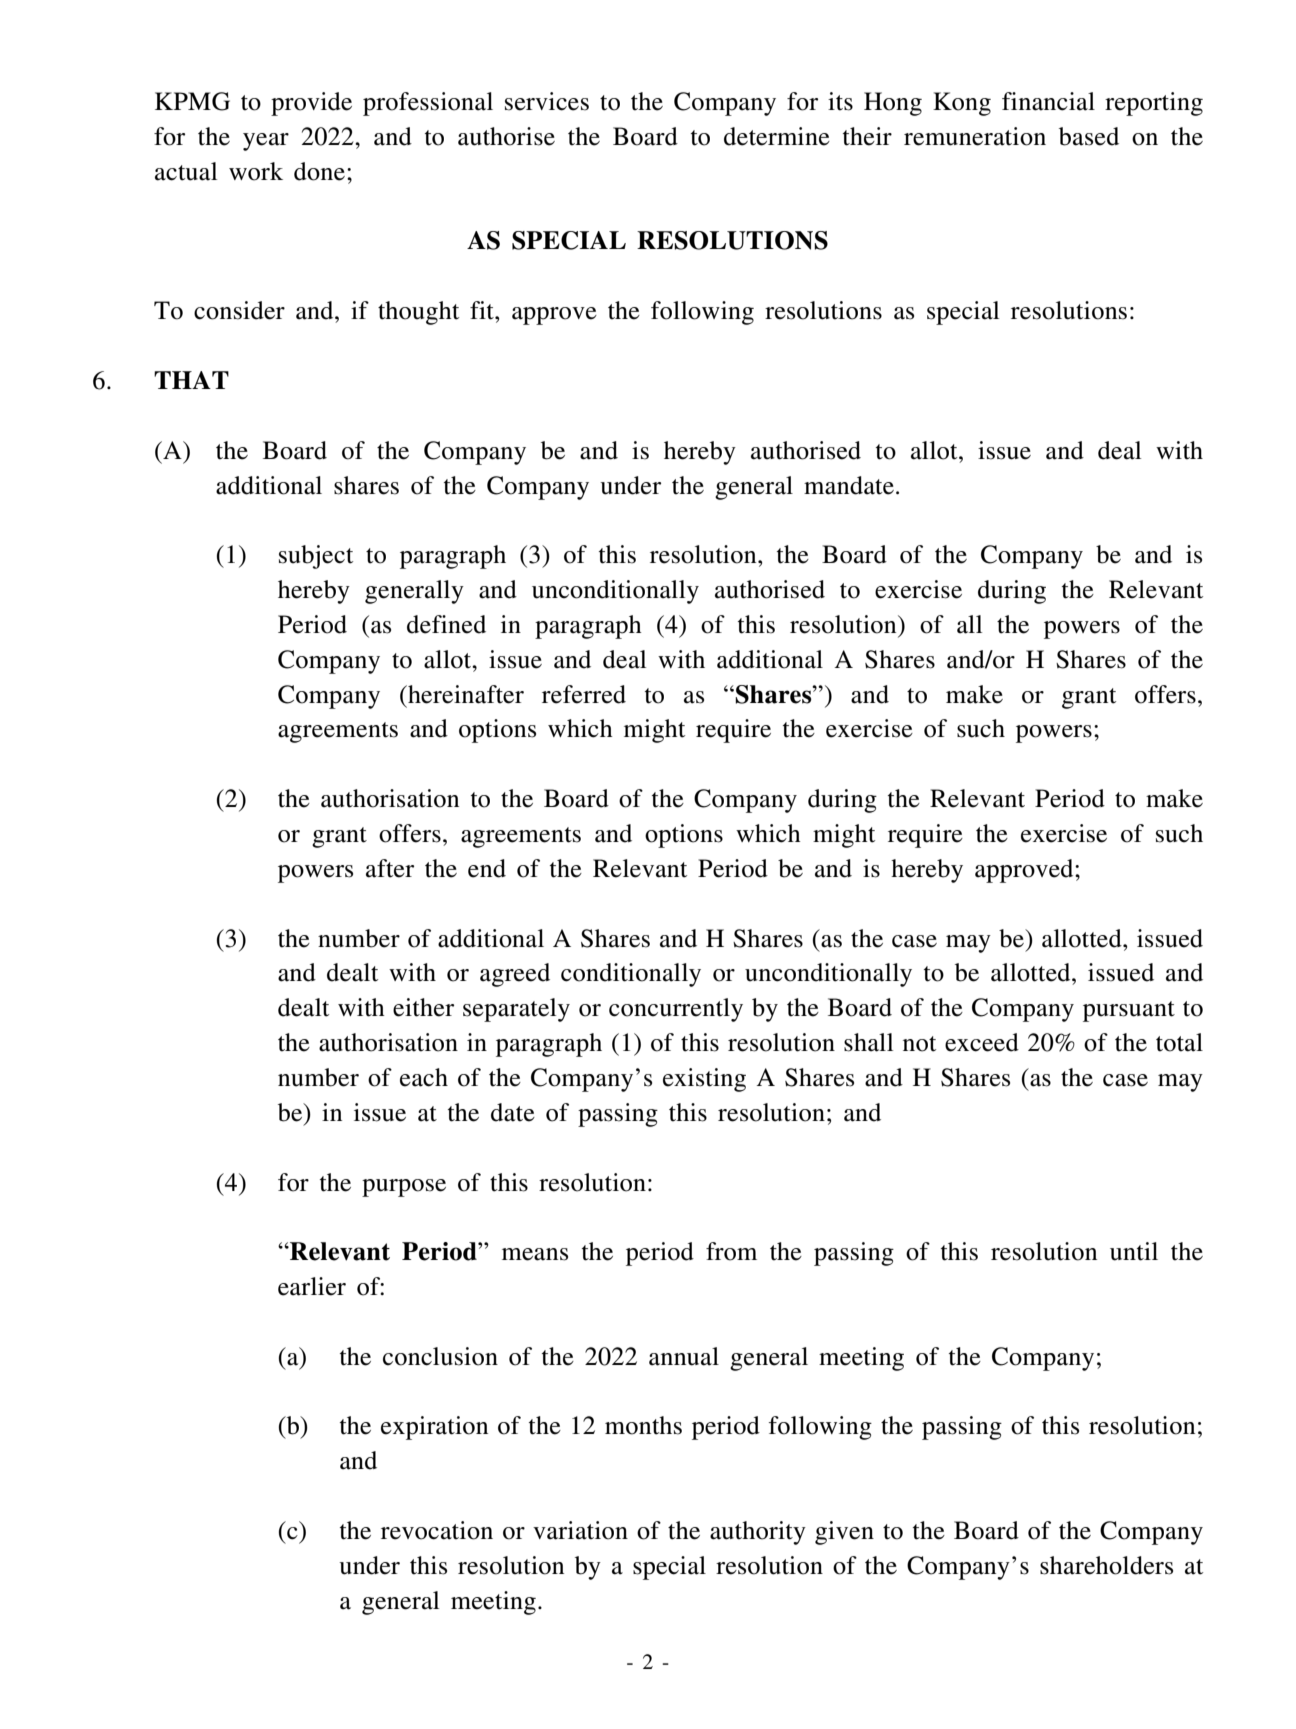 The width and height of the page is (1296, 1729). What do you see at coordinates (437, 1530) in the page?
I see `revocation` at bounding box center [437, 1530].
